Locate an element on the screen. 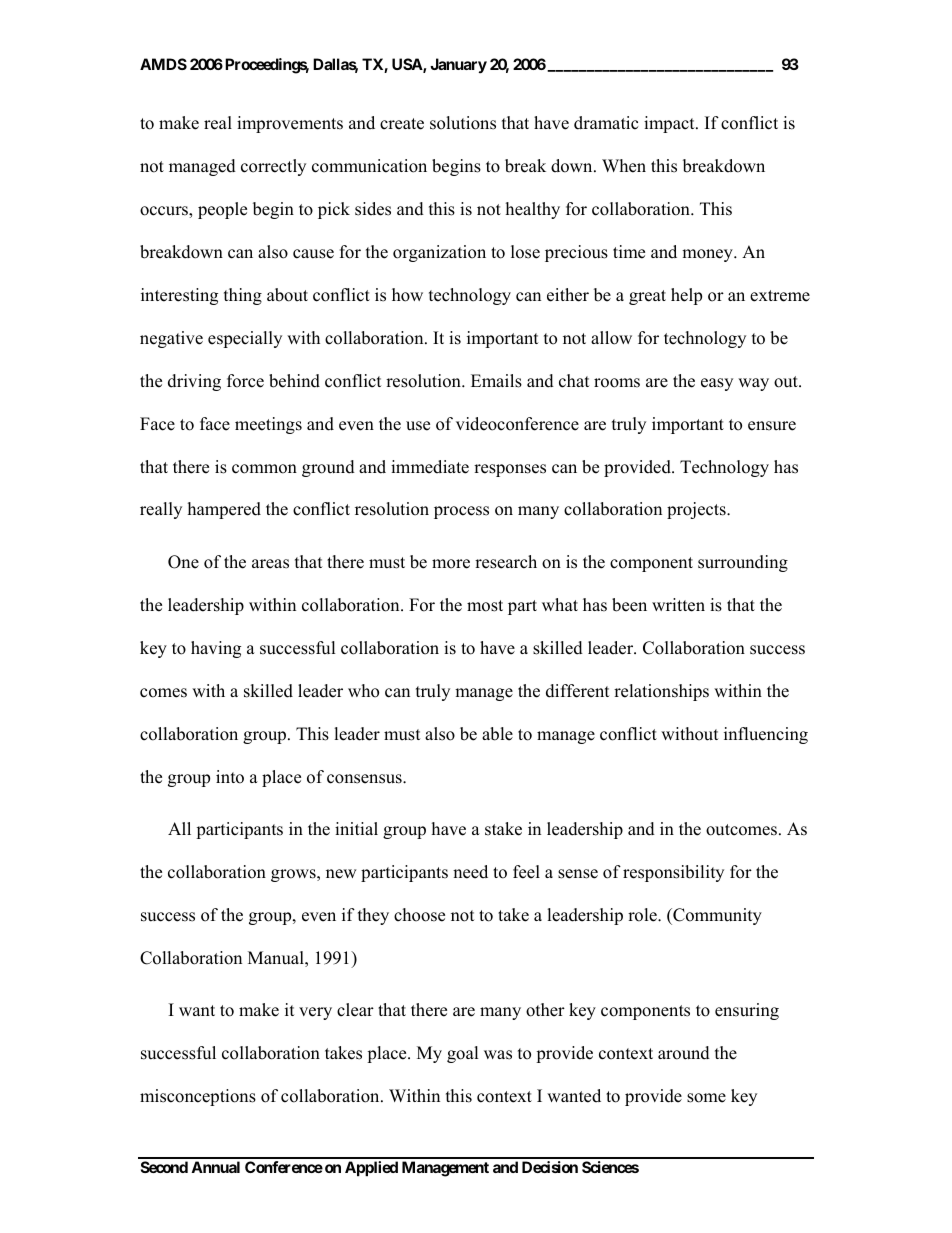 This screenshot has height=1233, width=952. meetings is located at coordinates (268, 425).
